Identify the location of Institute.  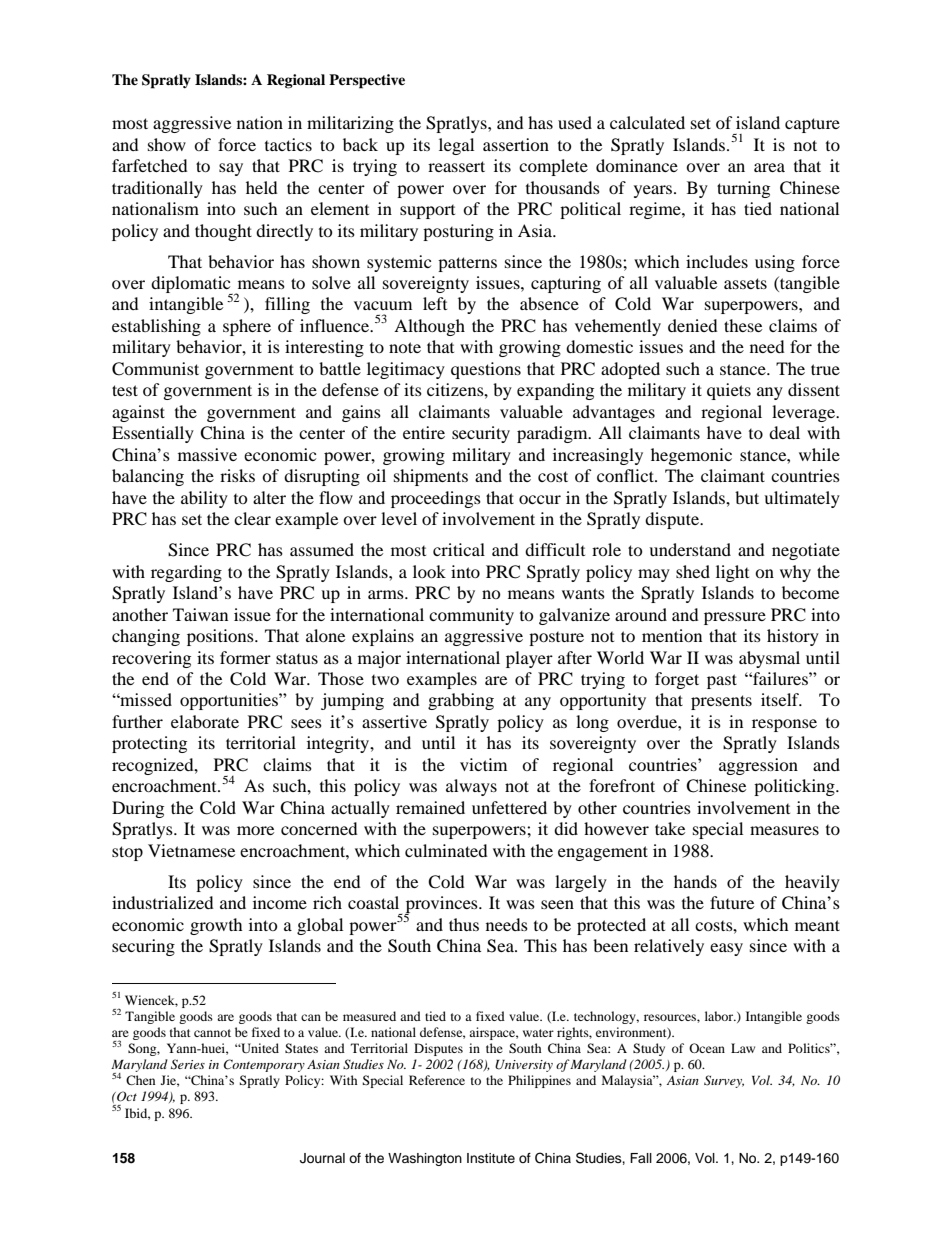
(491, 1158).
